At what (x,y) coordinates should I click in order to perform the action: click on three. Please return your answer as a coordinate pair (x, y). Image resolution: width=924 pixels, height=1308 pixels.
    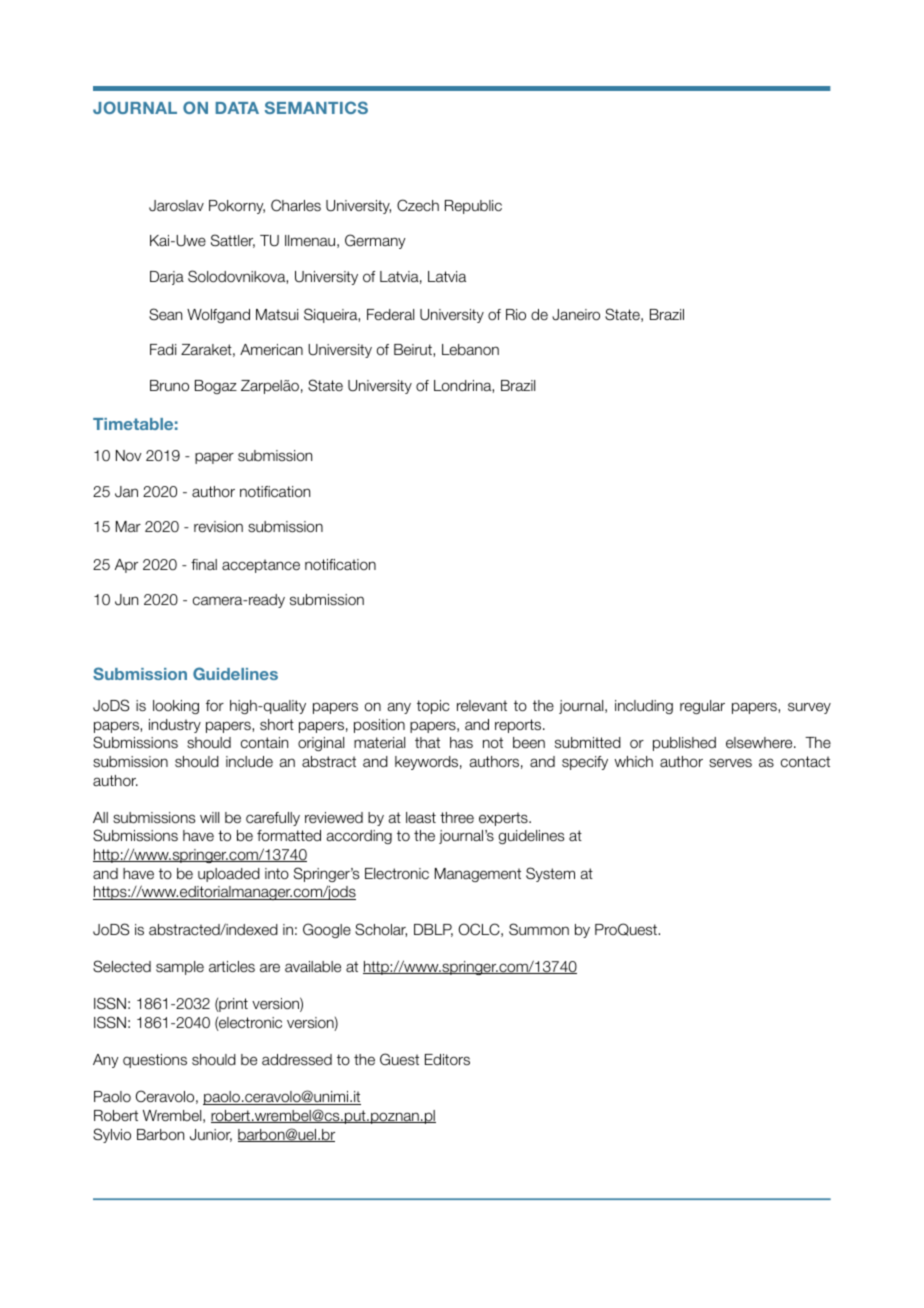
    Looking at the image, I should click on (457, 817).
